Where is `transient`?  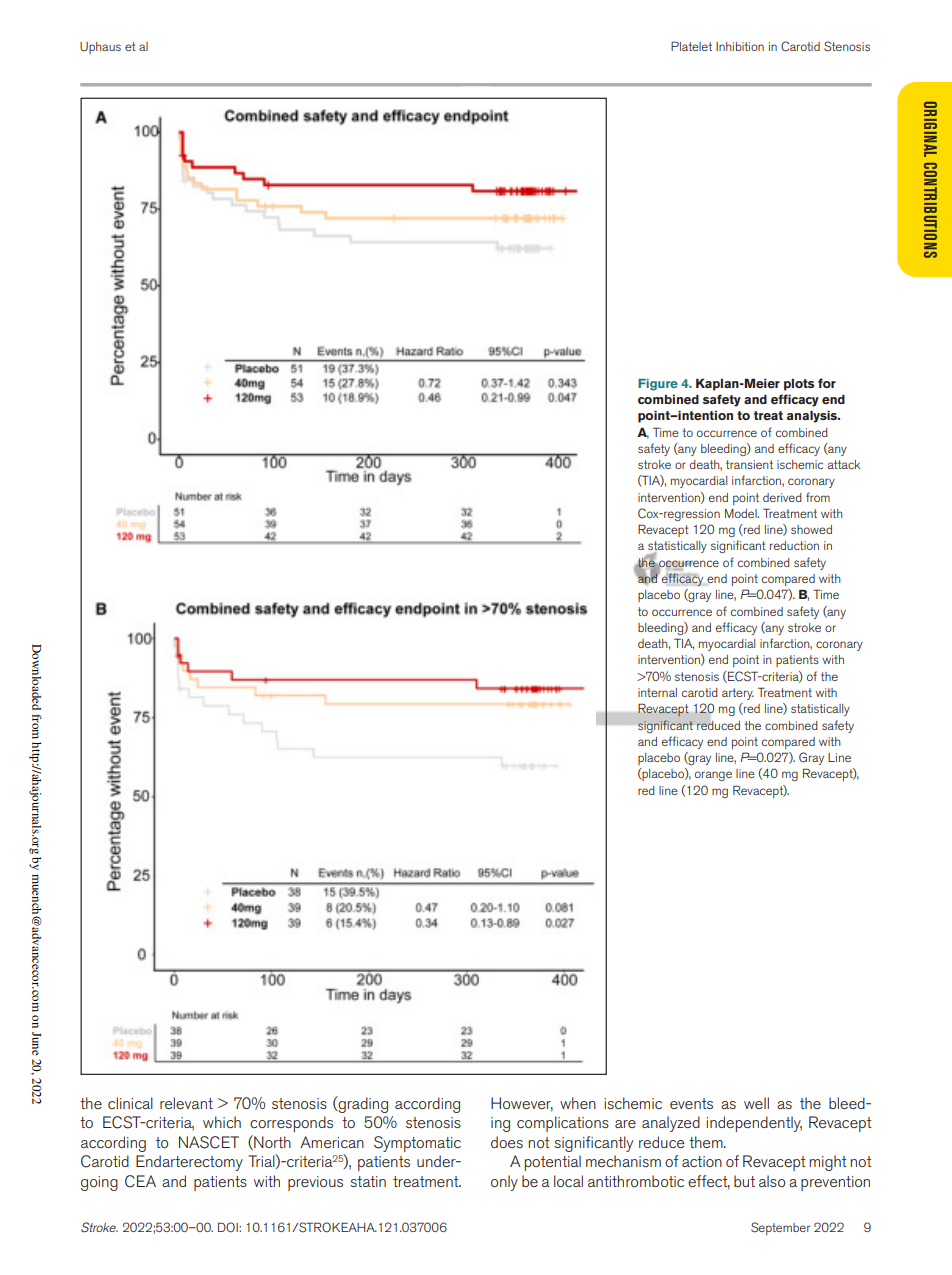 transient is located at coordinates (749, 464).
